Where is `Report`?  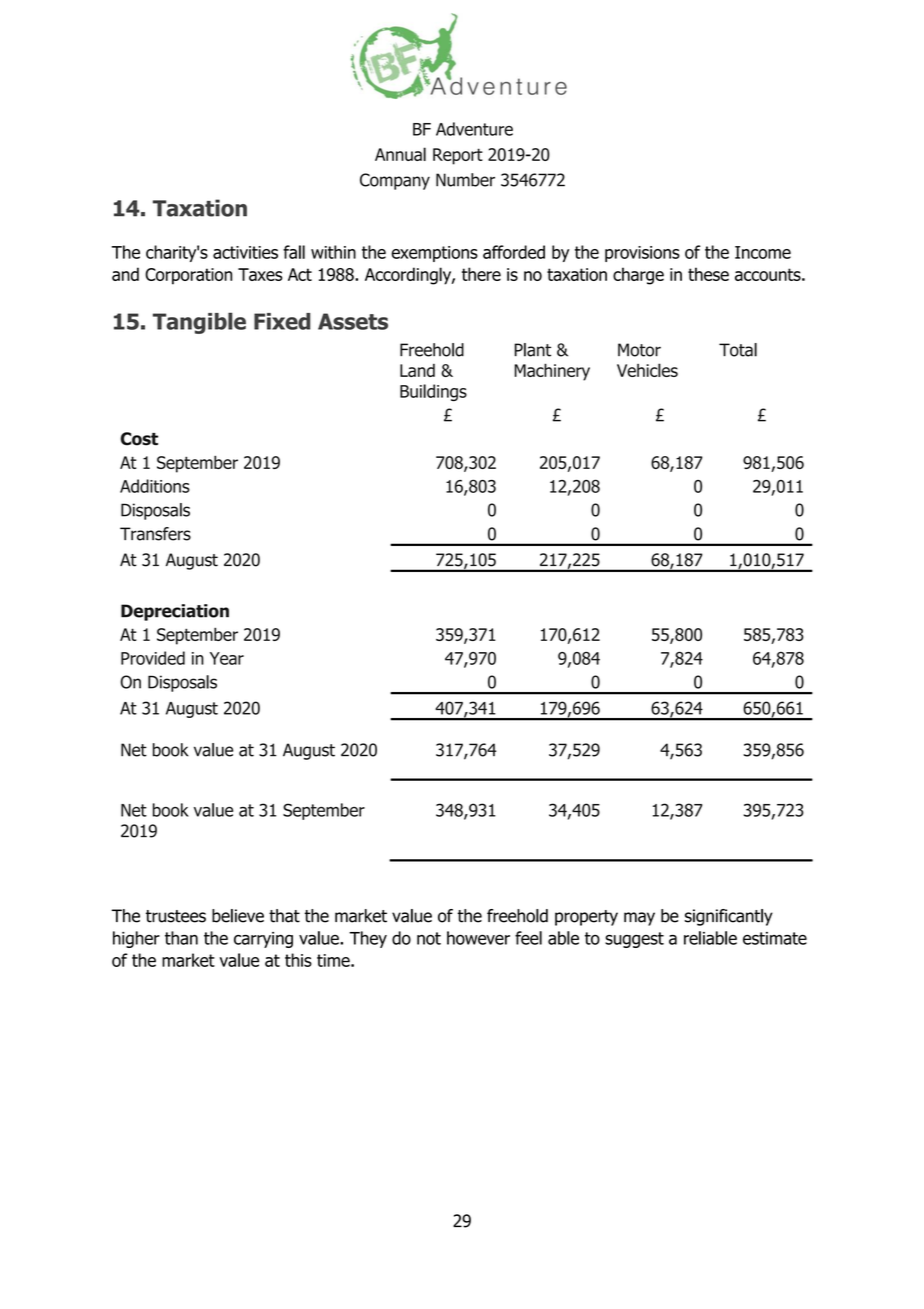 Report is located at coordinates (458, 156).
